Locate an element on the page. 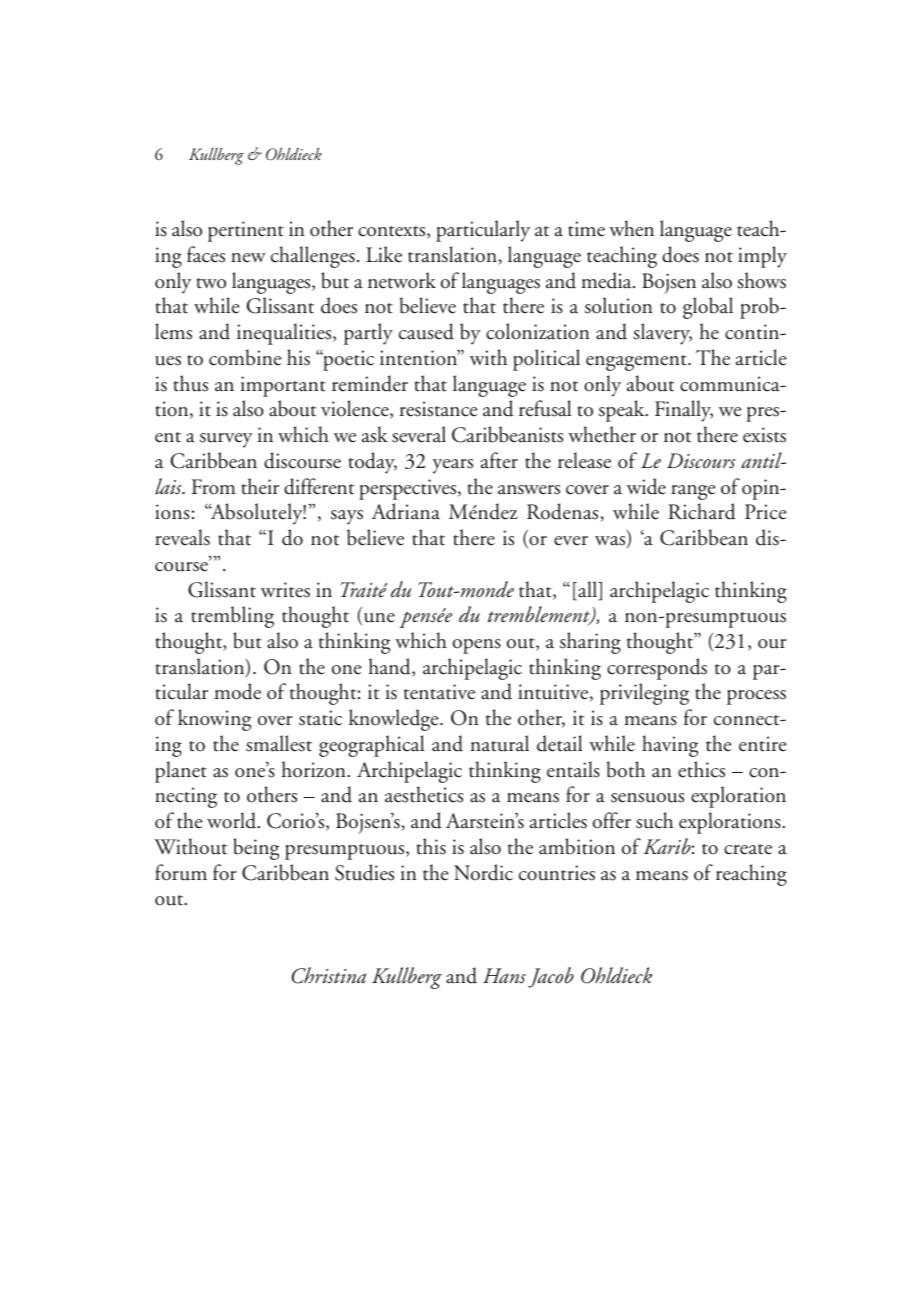 The height and width of the page is (1304, 924). corresponds is located at coordinates (657, 669).
